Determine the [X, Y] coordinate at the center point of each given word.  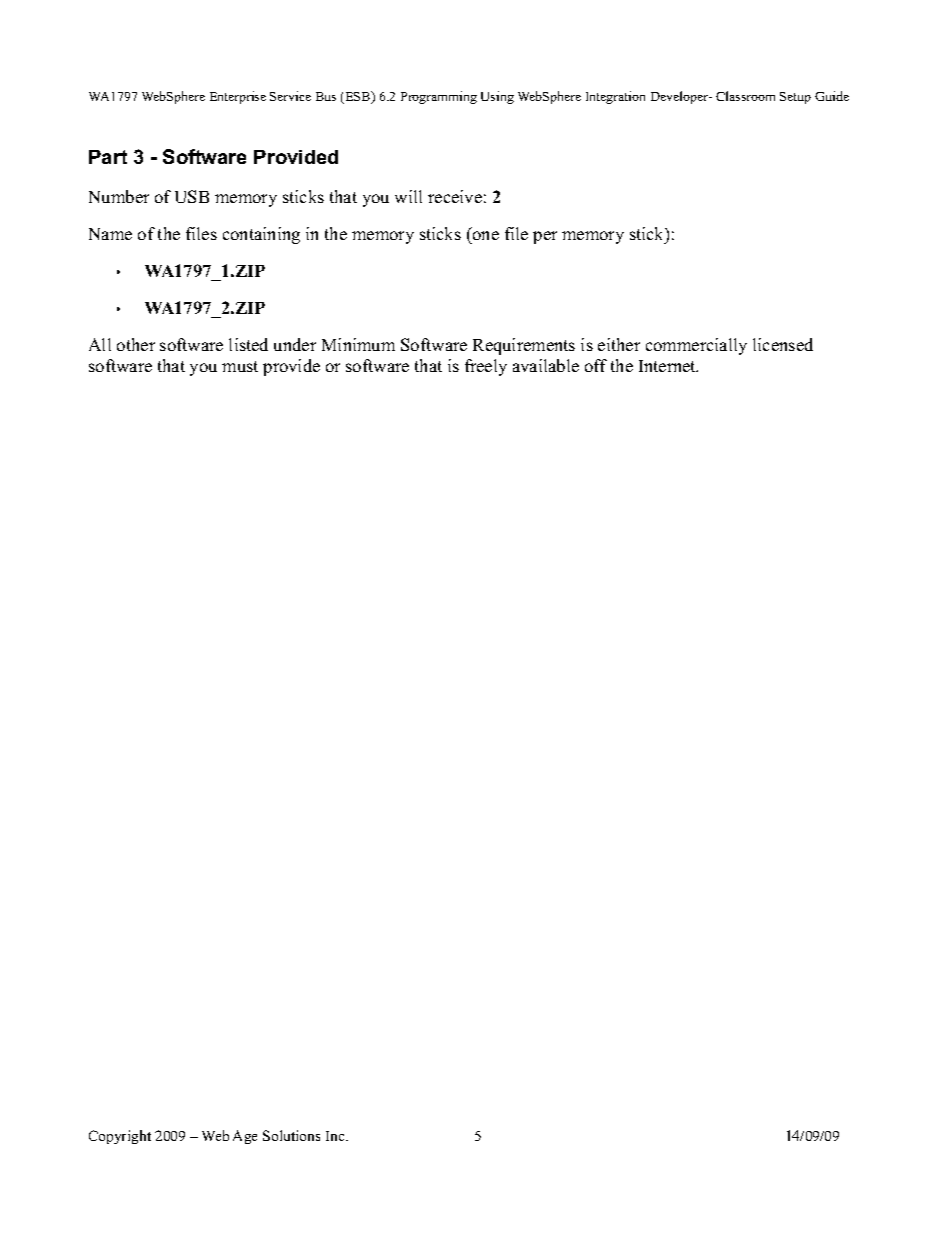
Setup [795, 98]
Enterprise [238, 97]
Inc [336, 1136]
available [546, 365]
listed [248, 344]
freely [486, 367]
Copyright [120, 1137]
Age [245, 1137]
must [240, 366]
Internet [668, 366]
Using [497, 97]
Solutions [291, 1135]
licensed [783, 344]
